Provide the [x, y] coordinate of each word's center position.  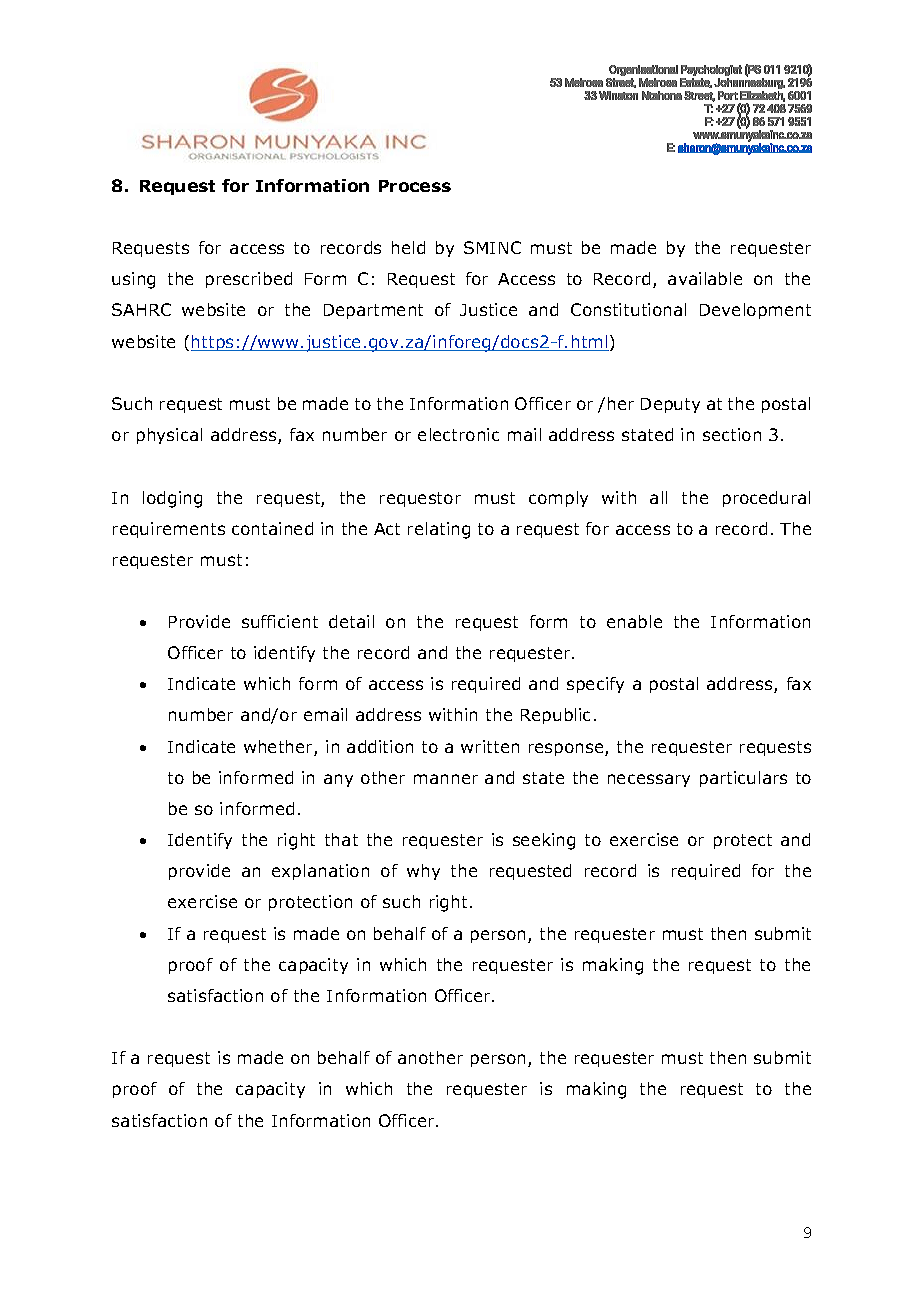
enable [634, 621]
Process [415, 186]
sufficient [280, 621]
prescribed [249, 280]
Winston [618, 95]
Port [728, 95]
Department [373, 311]
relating [439, 530]
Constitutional [628, 309]
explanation [320, 872]
